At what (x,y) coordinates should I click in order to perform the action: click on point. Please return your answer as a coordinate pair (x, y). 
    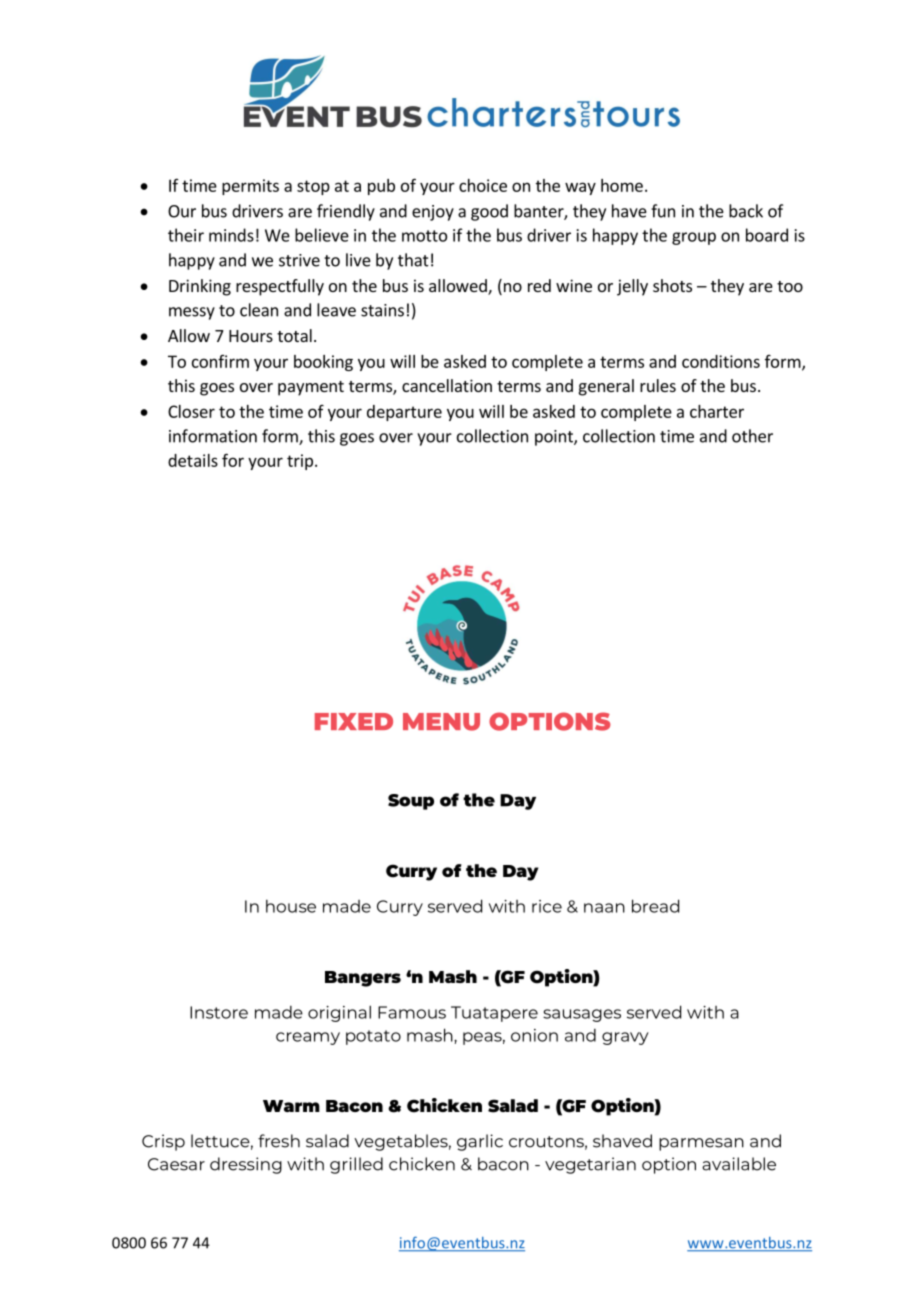
    Looking at the image, I should click on (555, 438).
